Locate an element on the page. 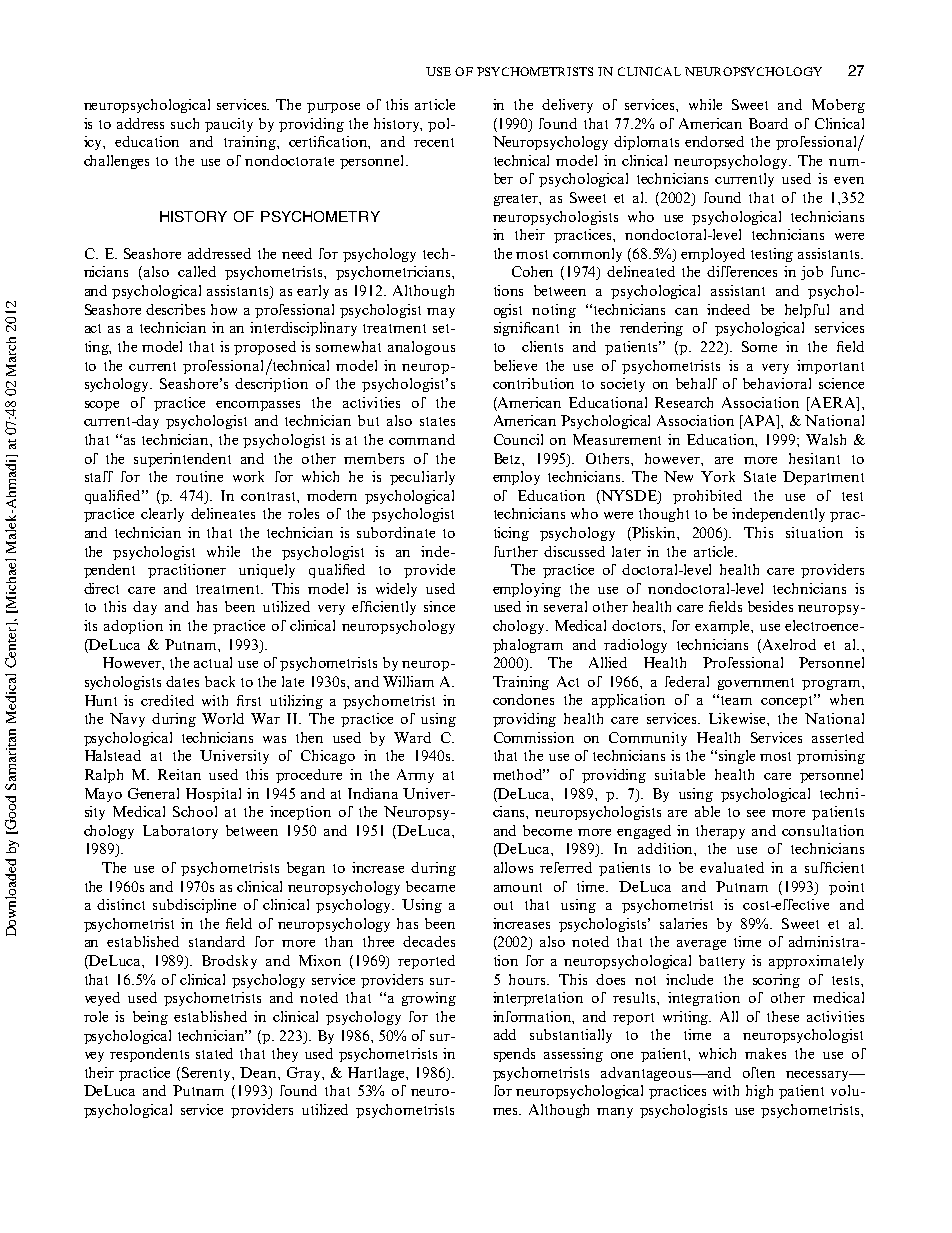 The width and height of the image is (952, 1233). purpose is located at coordinates (333, 108).
